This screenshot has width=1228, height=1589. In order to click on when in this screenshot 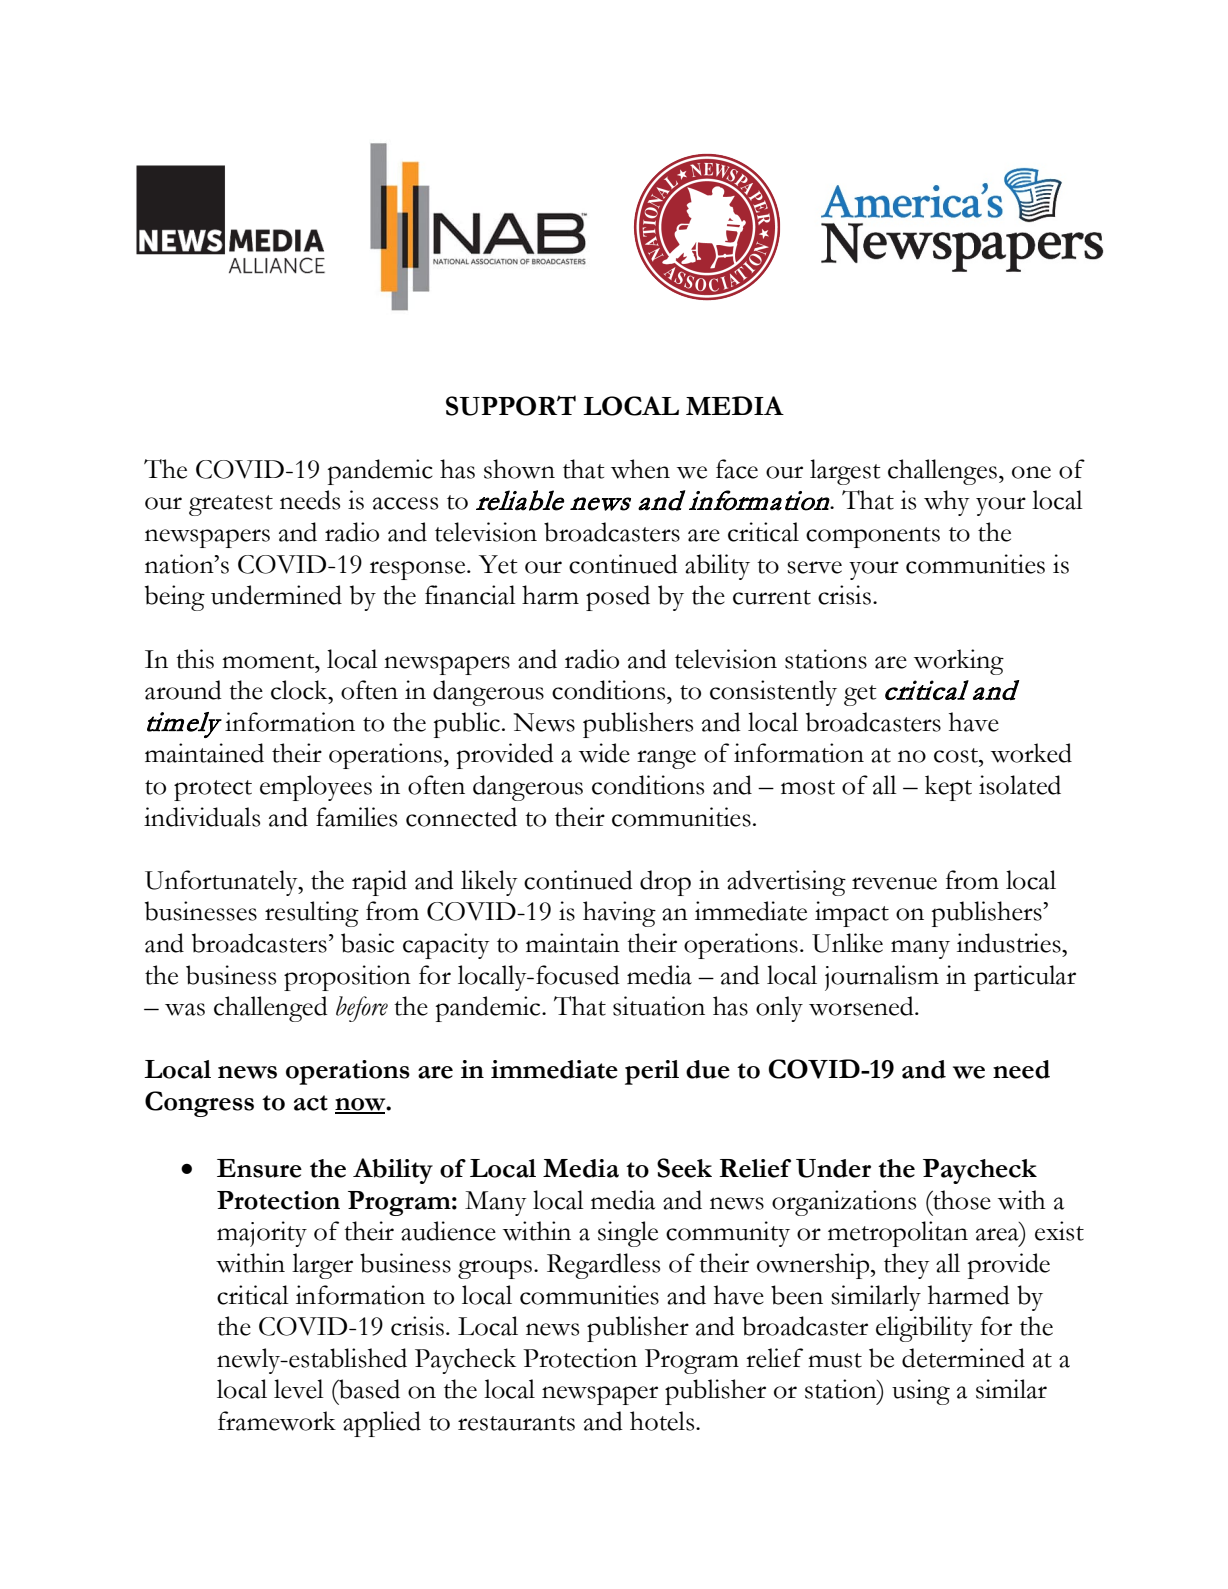, I will do `click(640, 469)`.
